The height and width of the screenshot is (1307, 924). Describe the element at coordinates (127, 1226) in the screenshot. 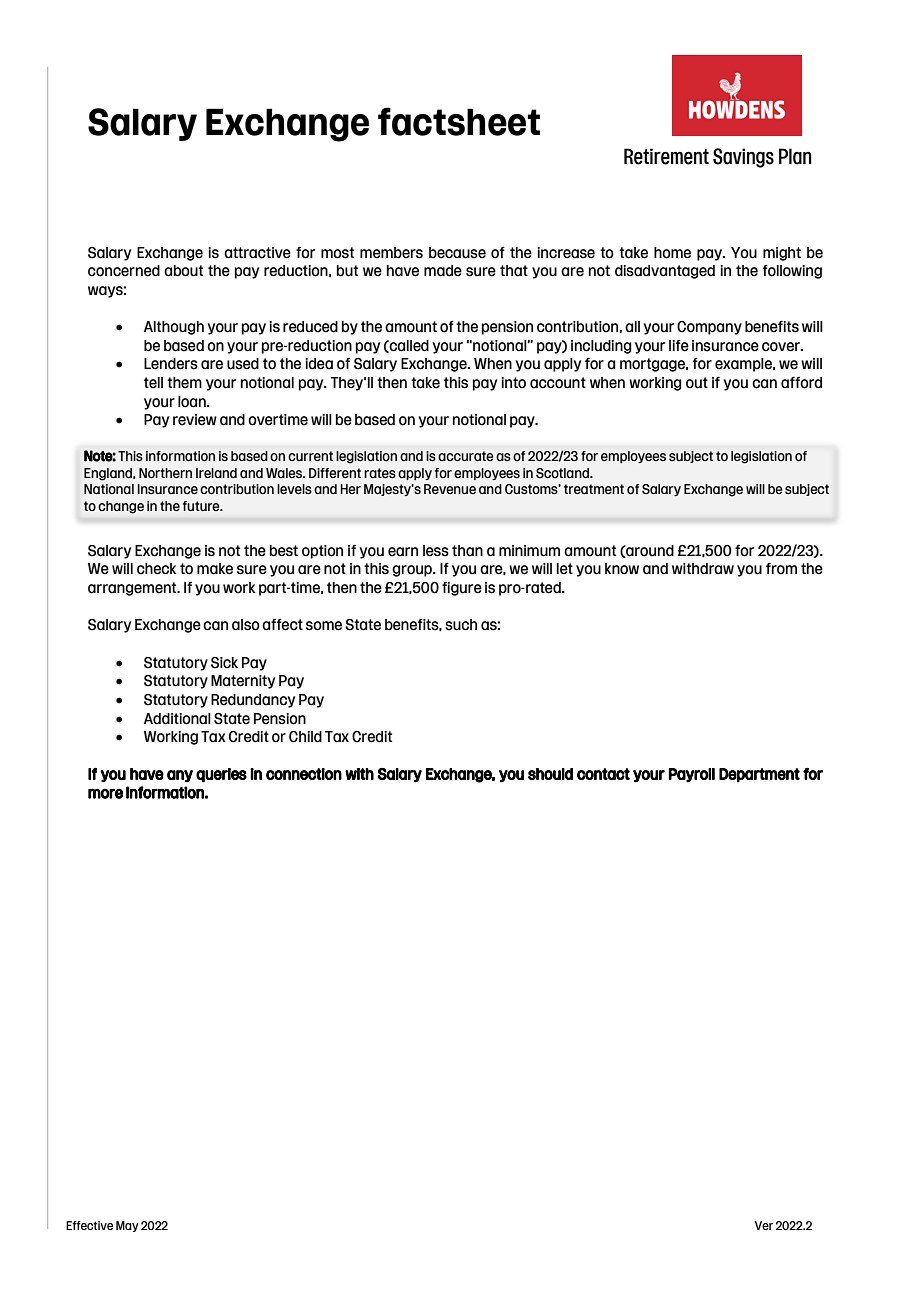

I see `May` at that location.
